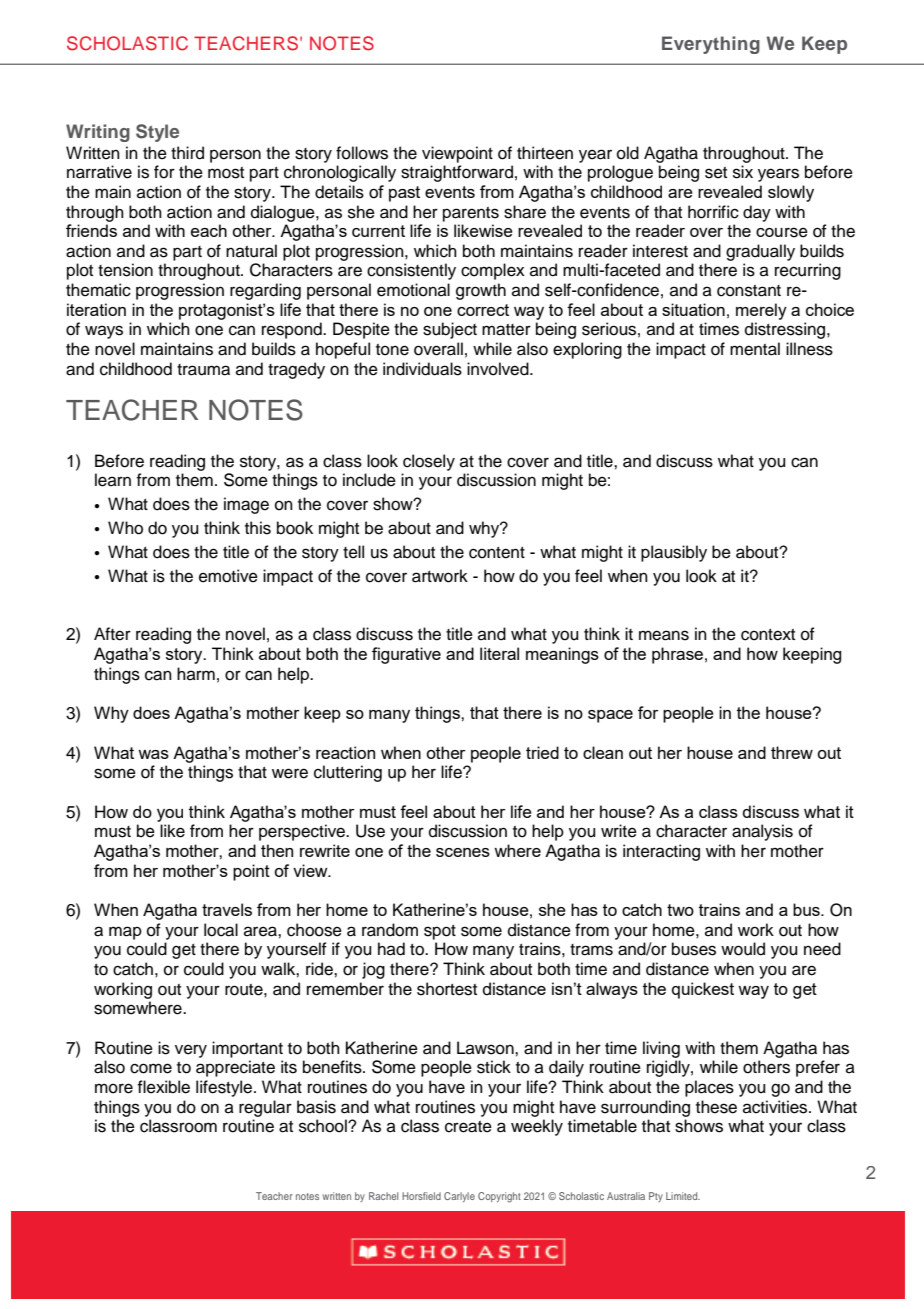 This screenshot has width=924, height=1309. What do you see at coordinates (459, 1197) in the screenshot?
I see `Carlyle` at bounding box center [459, 1197].
